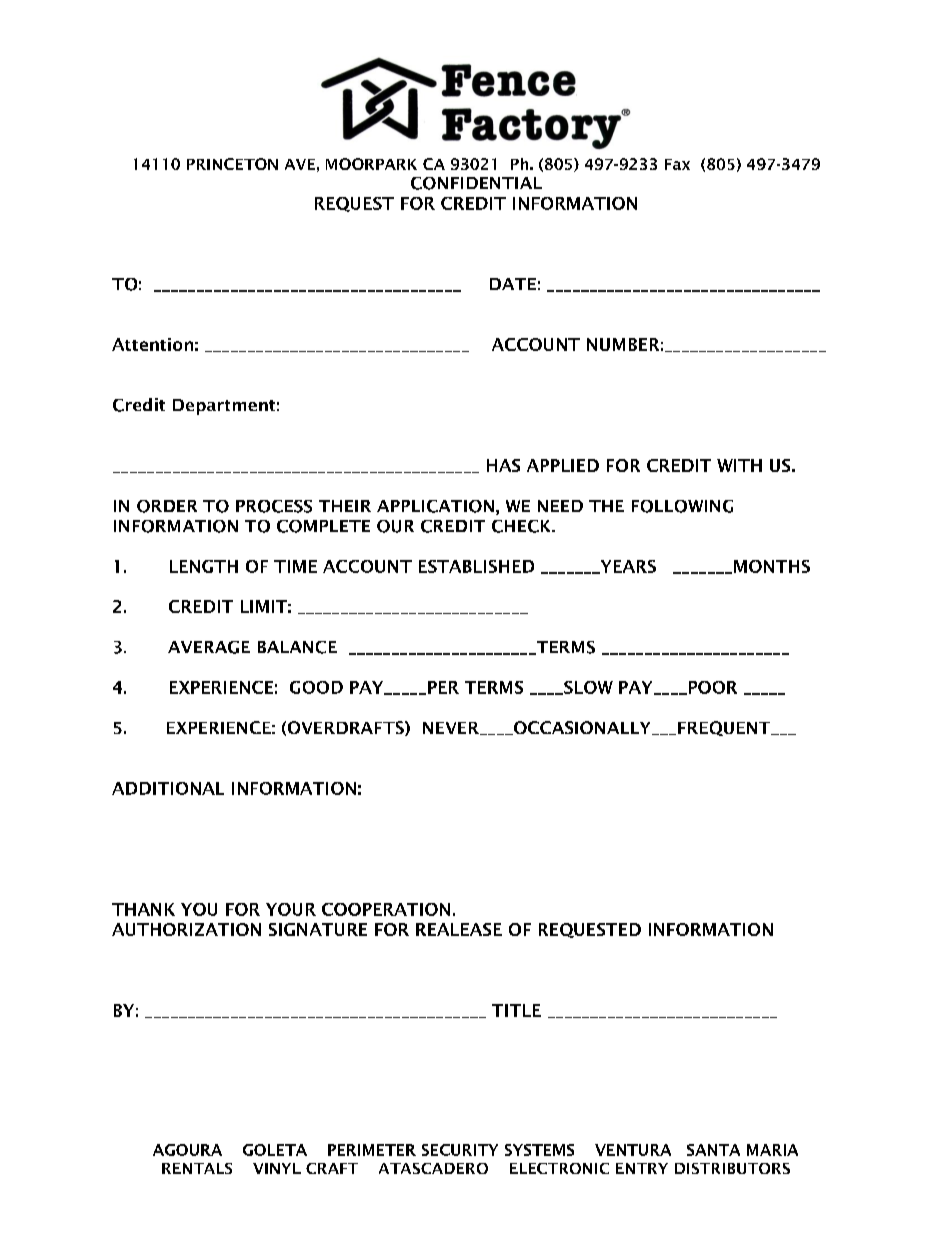  I want to click on TITLE, so click(516, 1010).
